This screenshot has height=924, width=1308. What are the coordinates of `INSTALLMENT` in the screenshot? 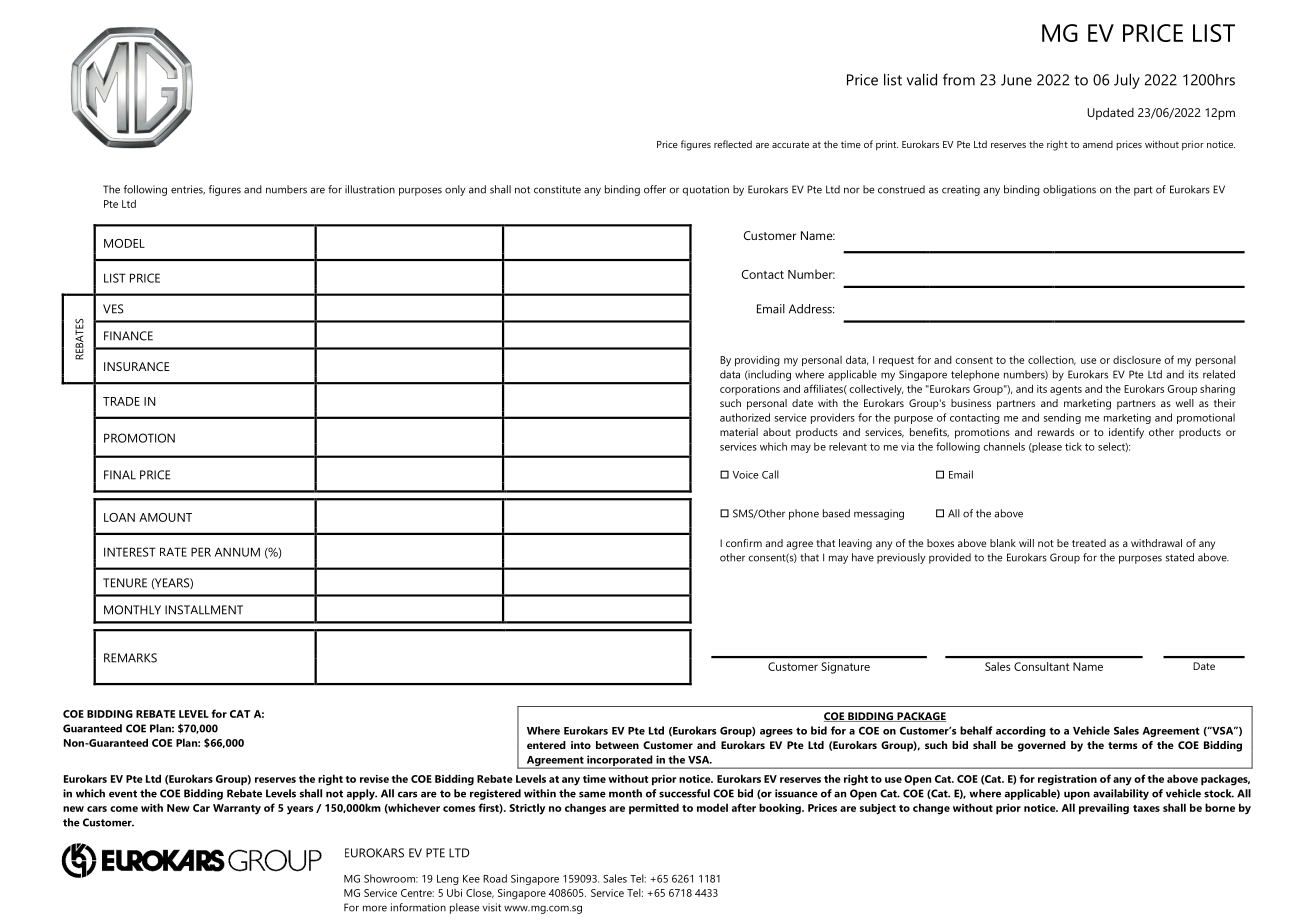 It's located at (204, 610).
